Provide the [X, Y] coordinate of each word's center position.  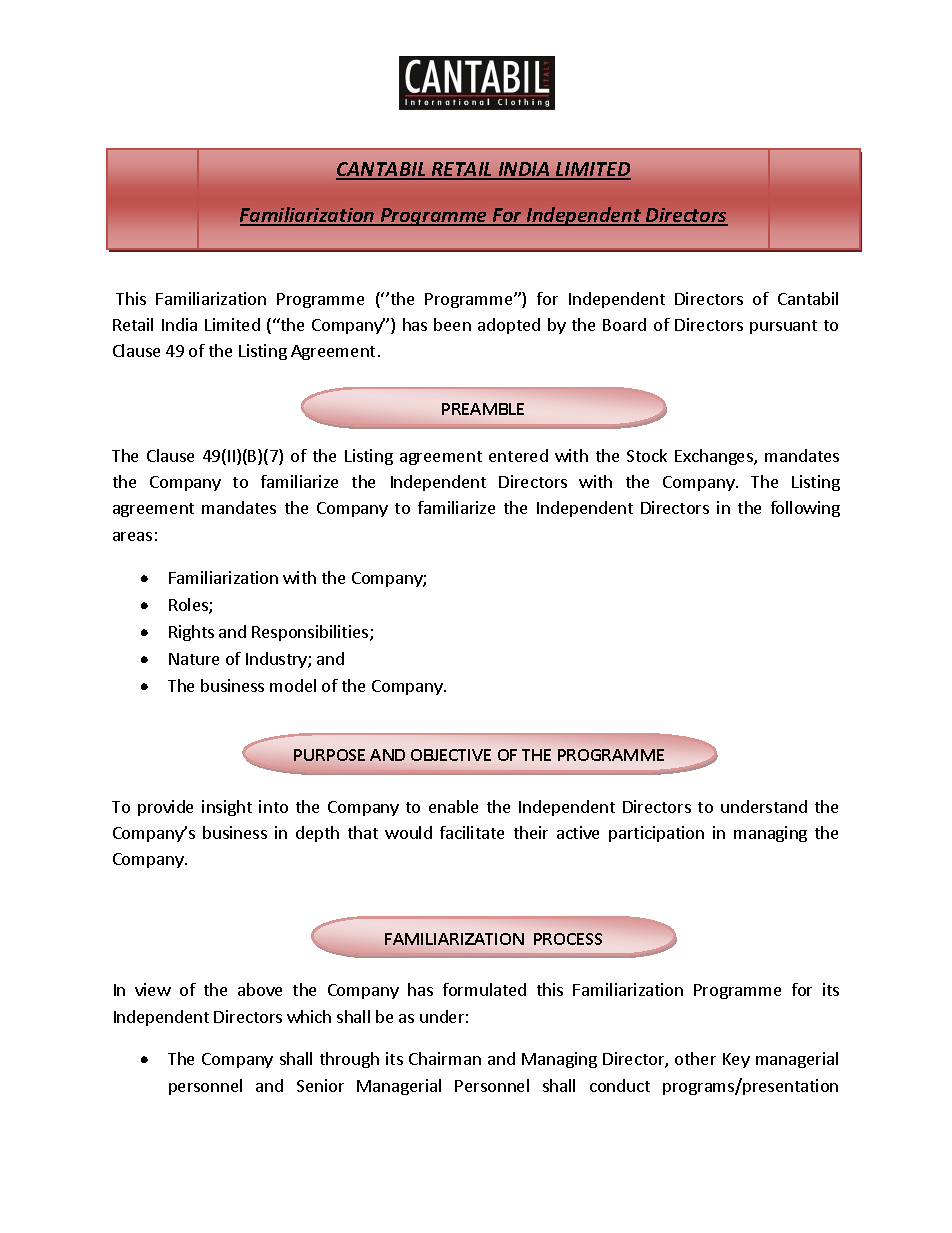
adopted [509, 326]
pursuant [783, 327]
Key [736, 1060]
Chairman [445, 1058]
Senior [320, 1085]
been [452, 324]
